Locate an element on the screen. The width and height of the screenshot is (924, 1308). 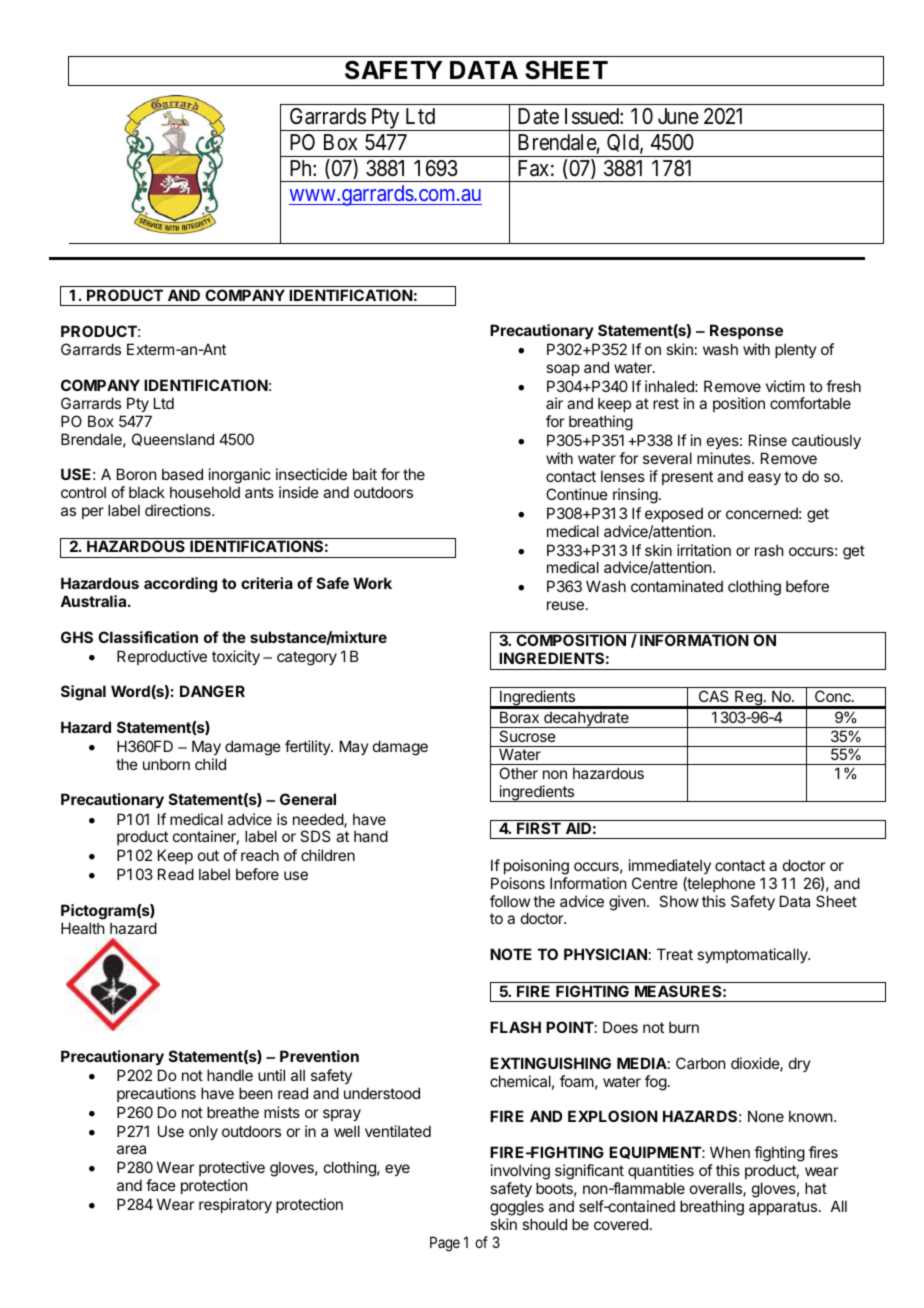
Health is located at coordinates (83, 928).
